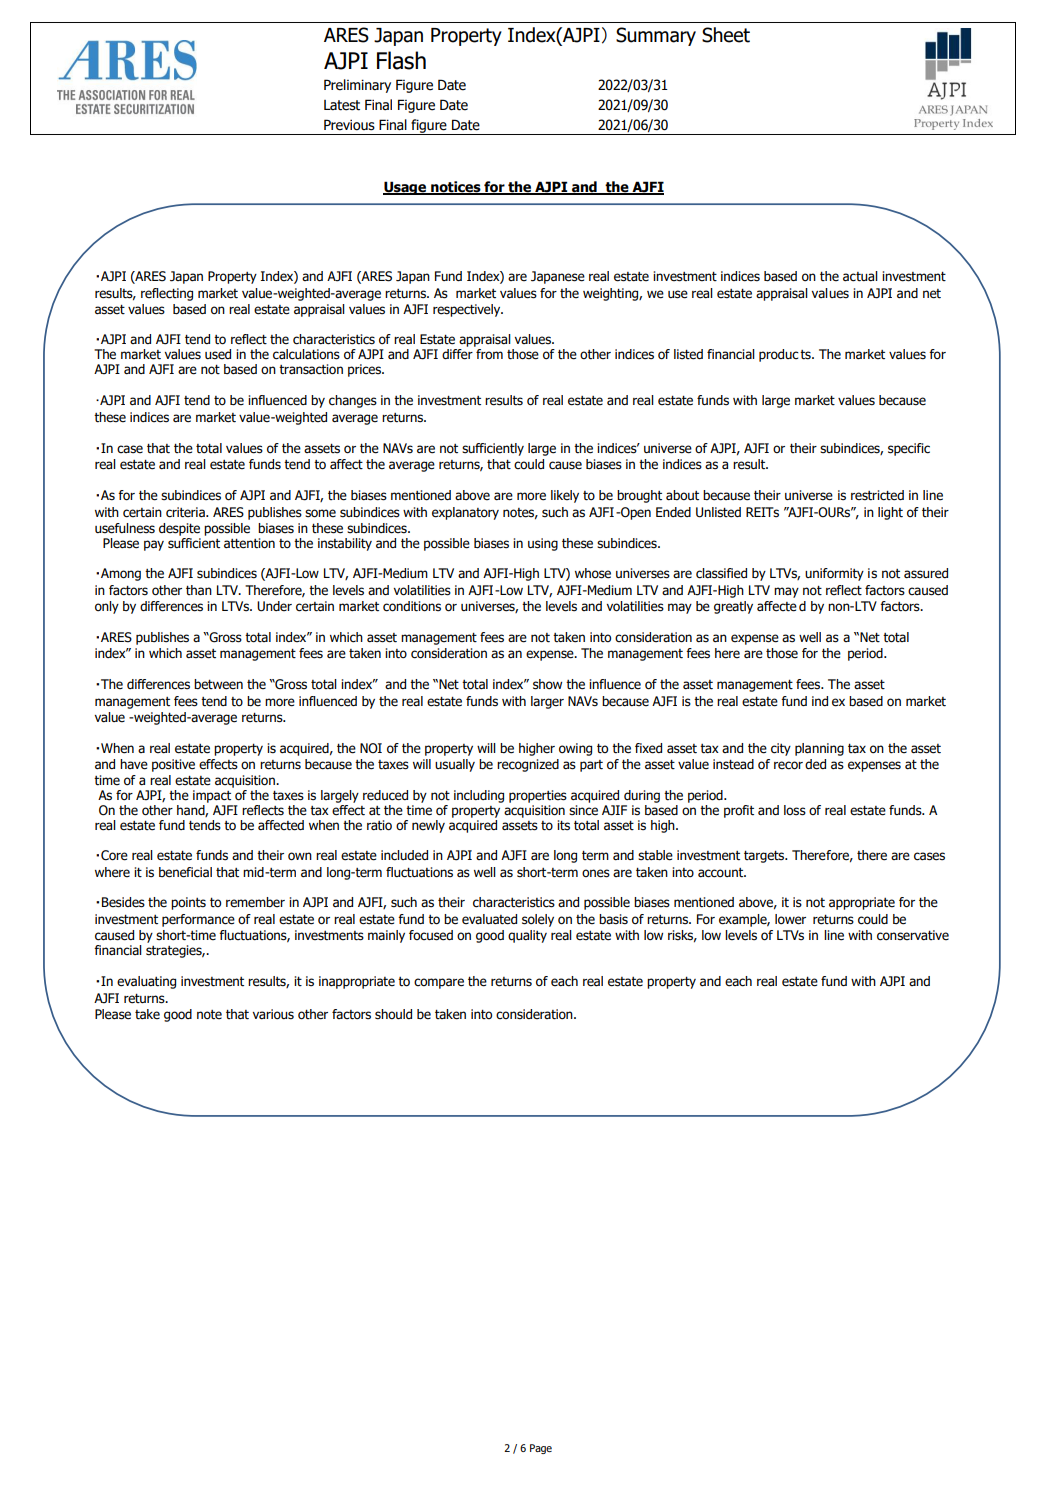 The width and height of the screenshot is (1058, 1497). I want to click on Page, so click(541, 1449).
